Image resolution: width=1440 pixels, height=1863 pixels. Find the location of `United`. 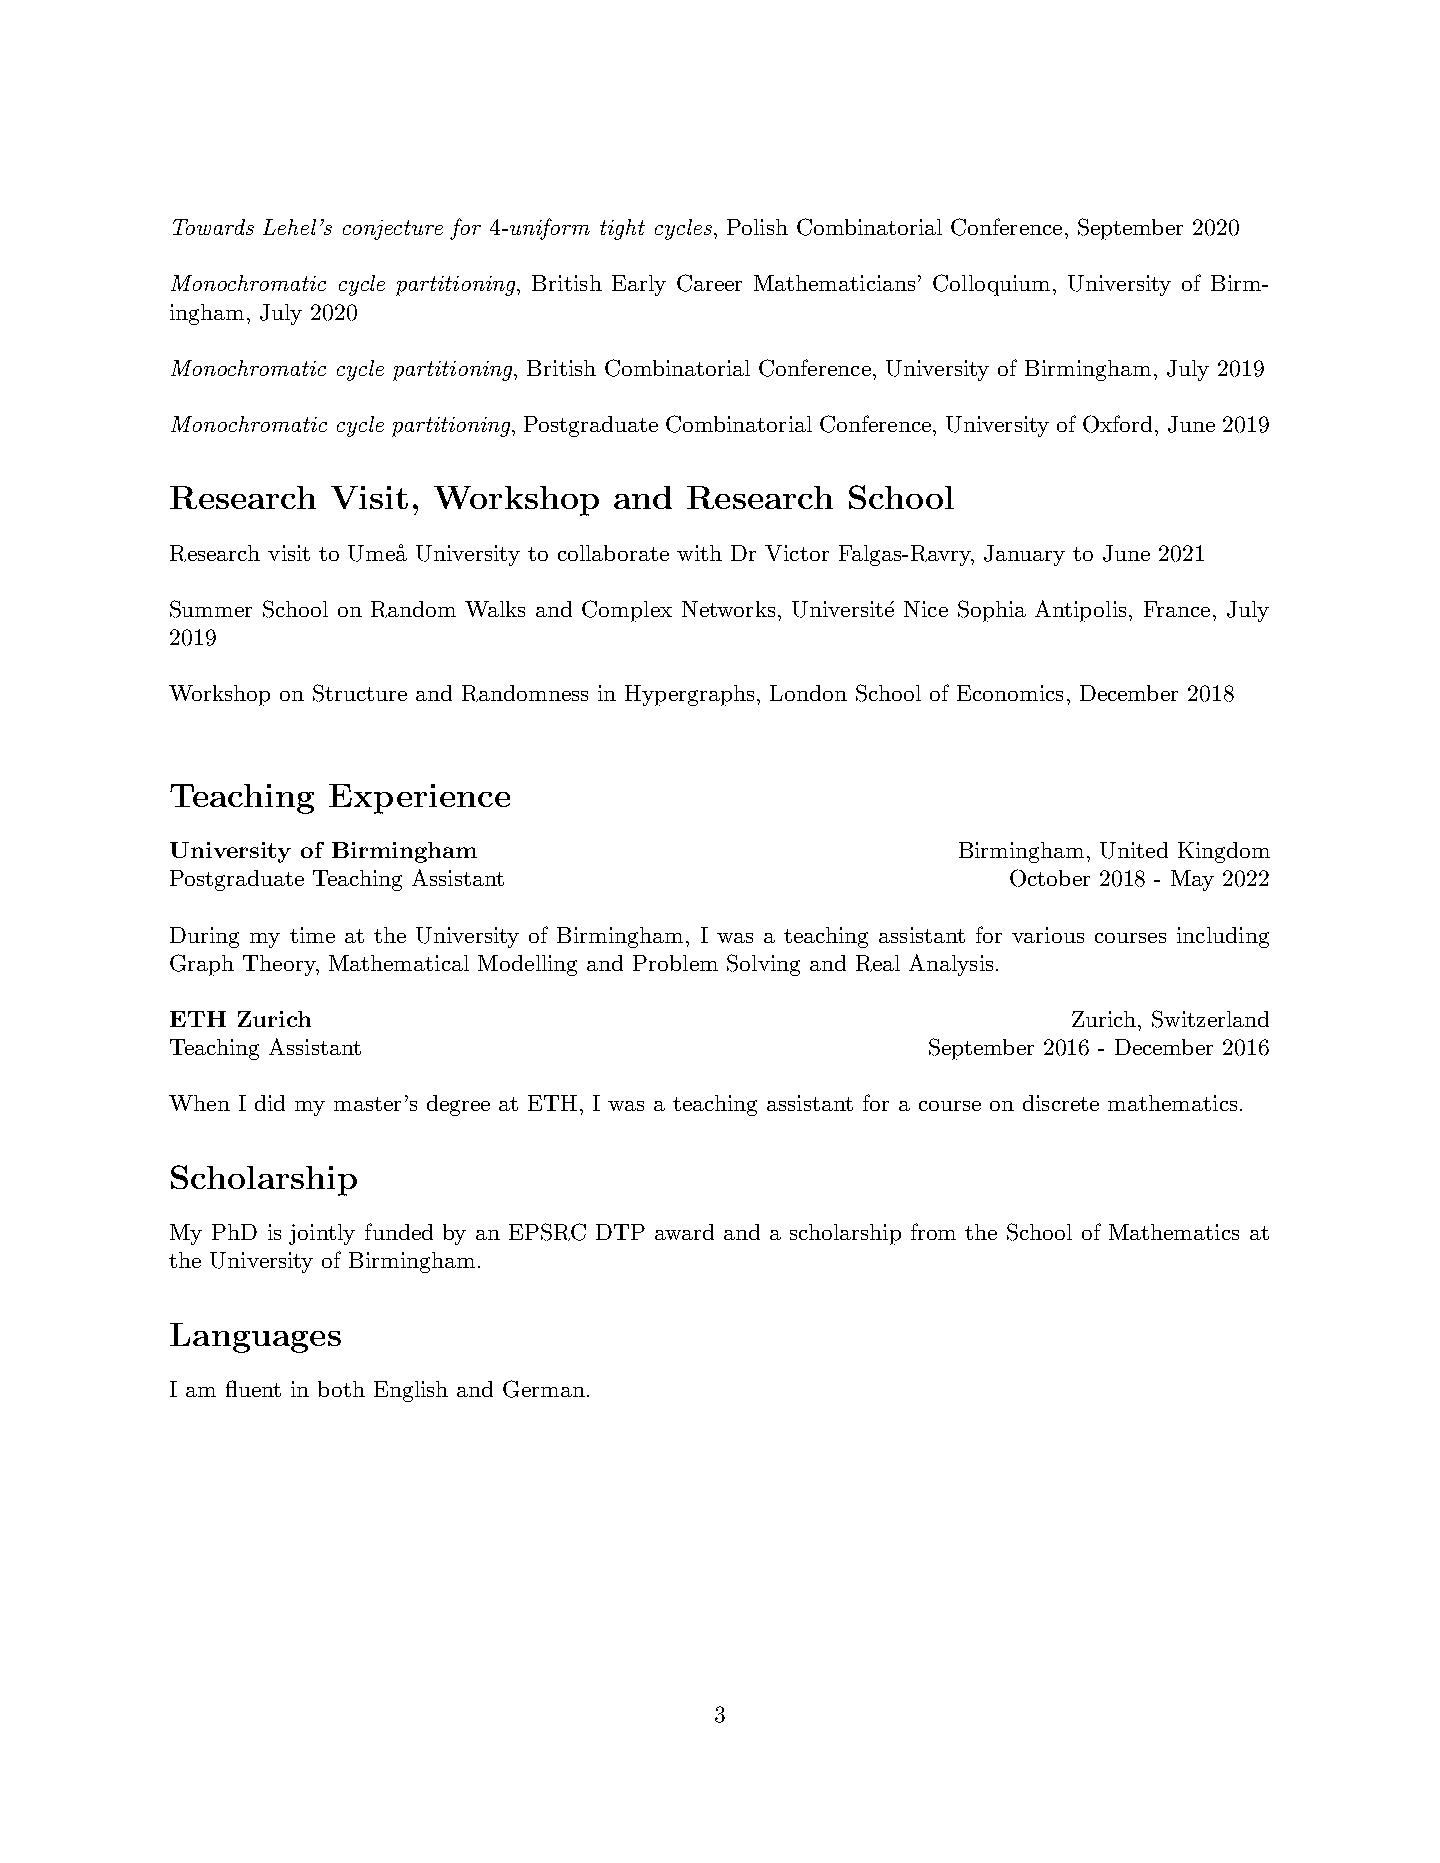

United is located at coordinates (1134, 850).
